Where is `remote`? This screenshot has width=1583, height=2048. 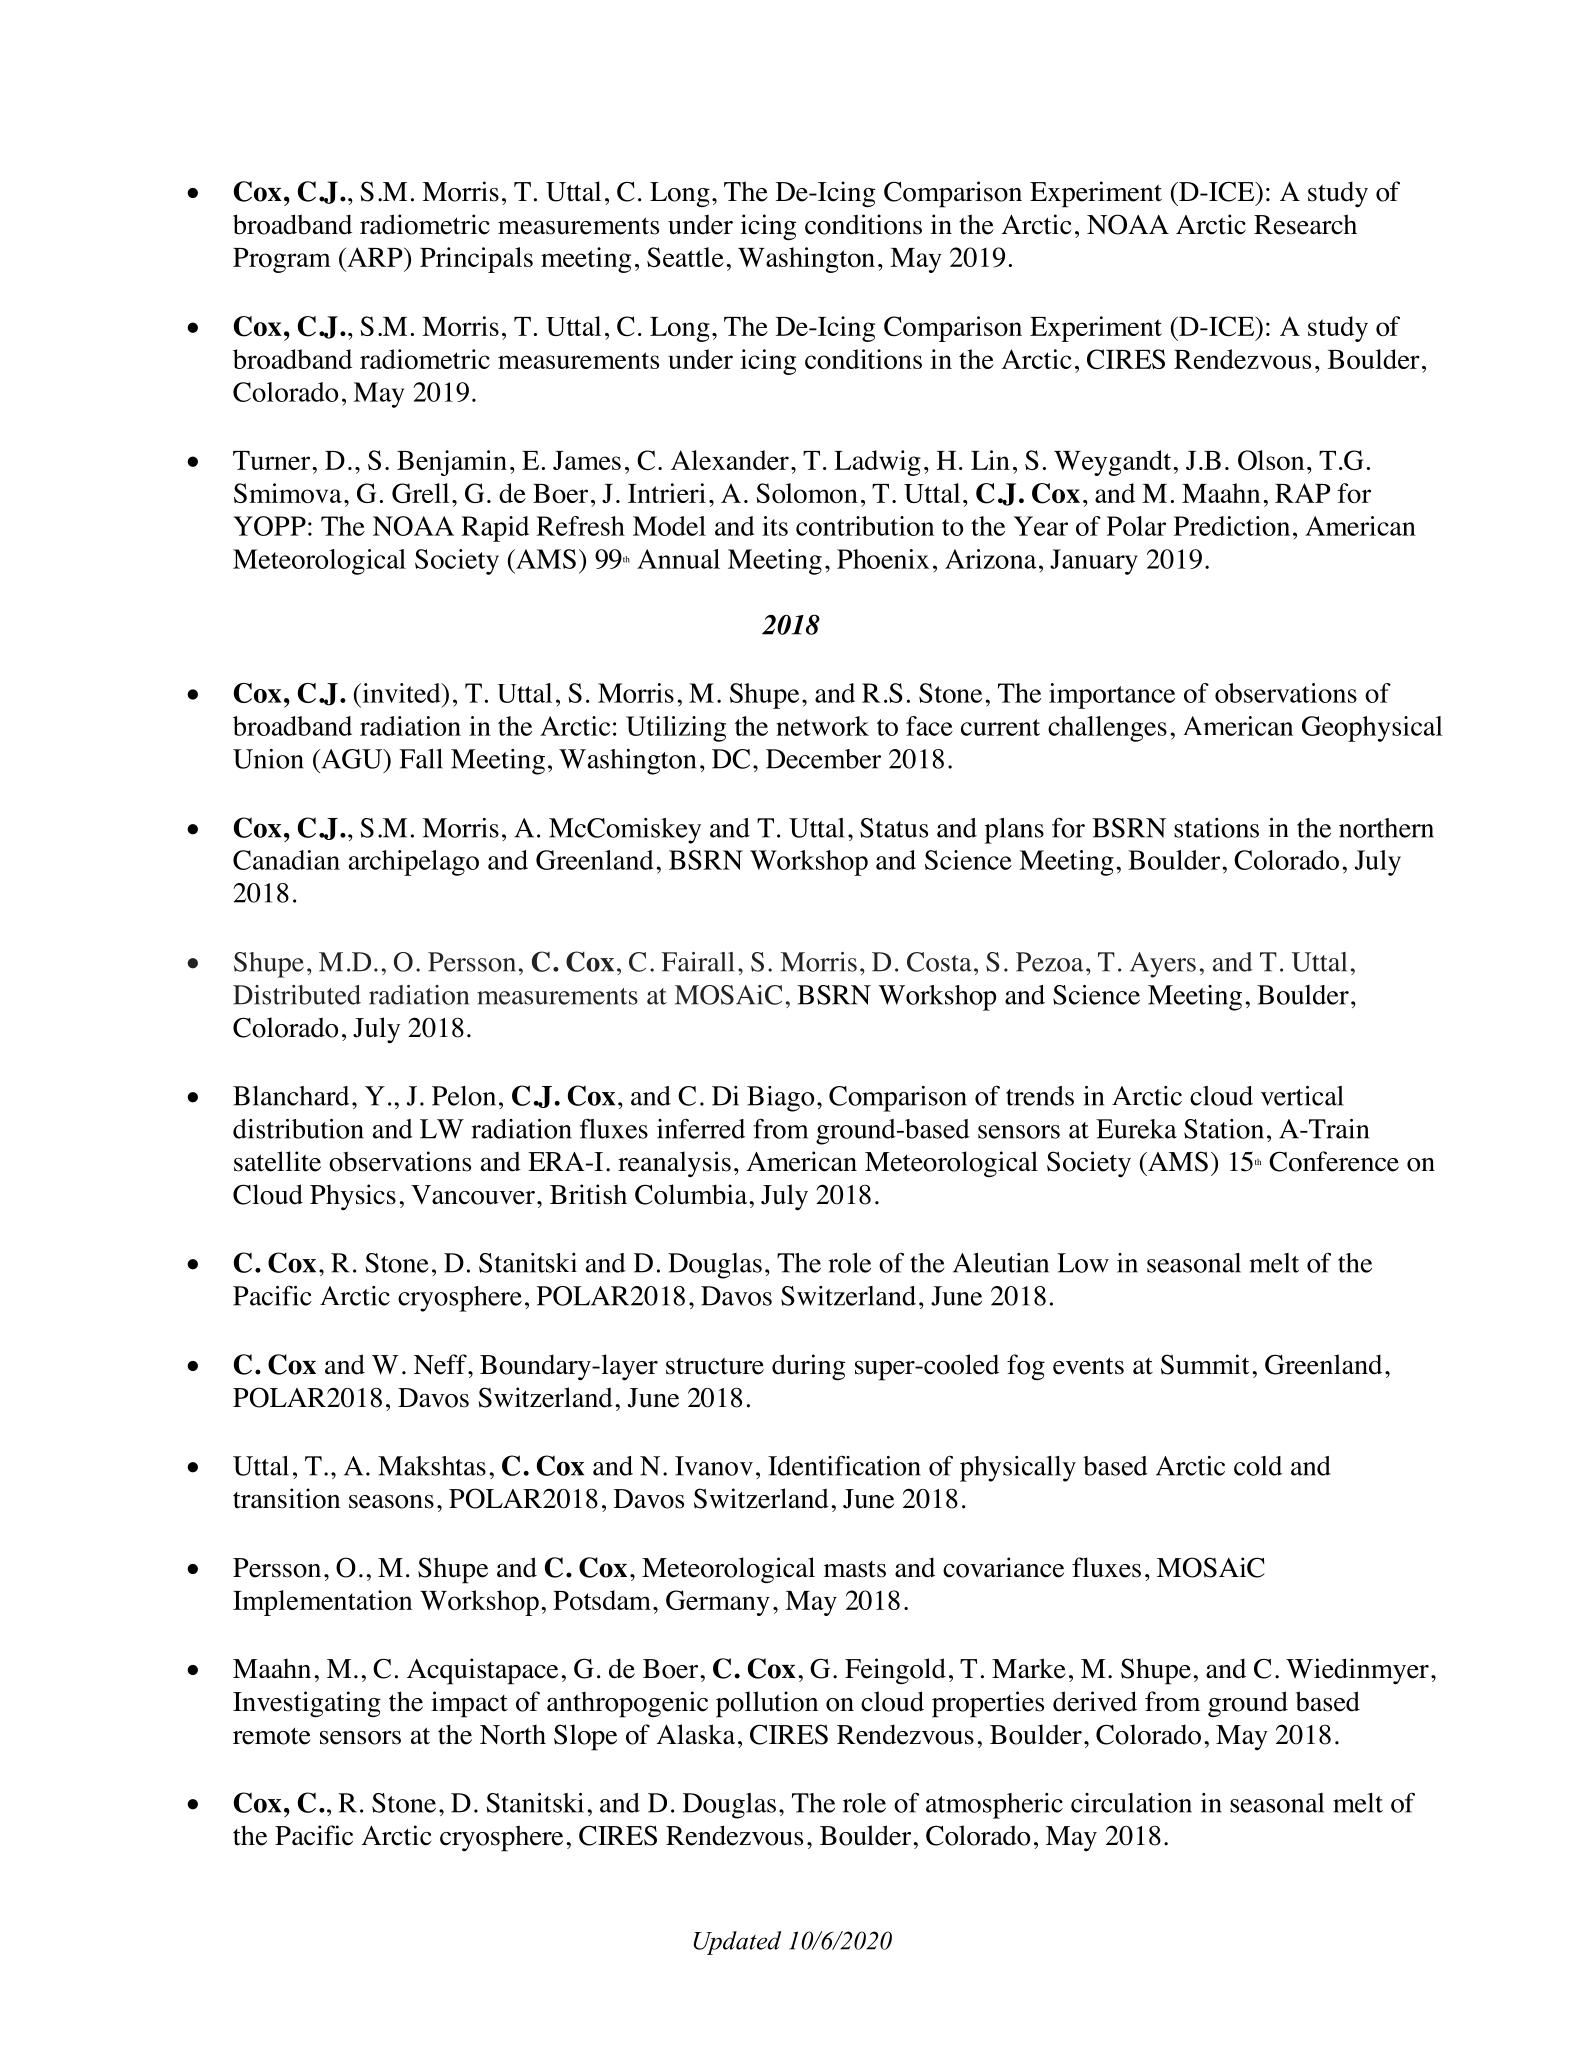
remote is located at coordinates (272, 1736).
